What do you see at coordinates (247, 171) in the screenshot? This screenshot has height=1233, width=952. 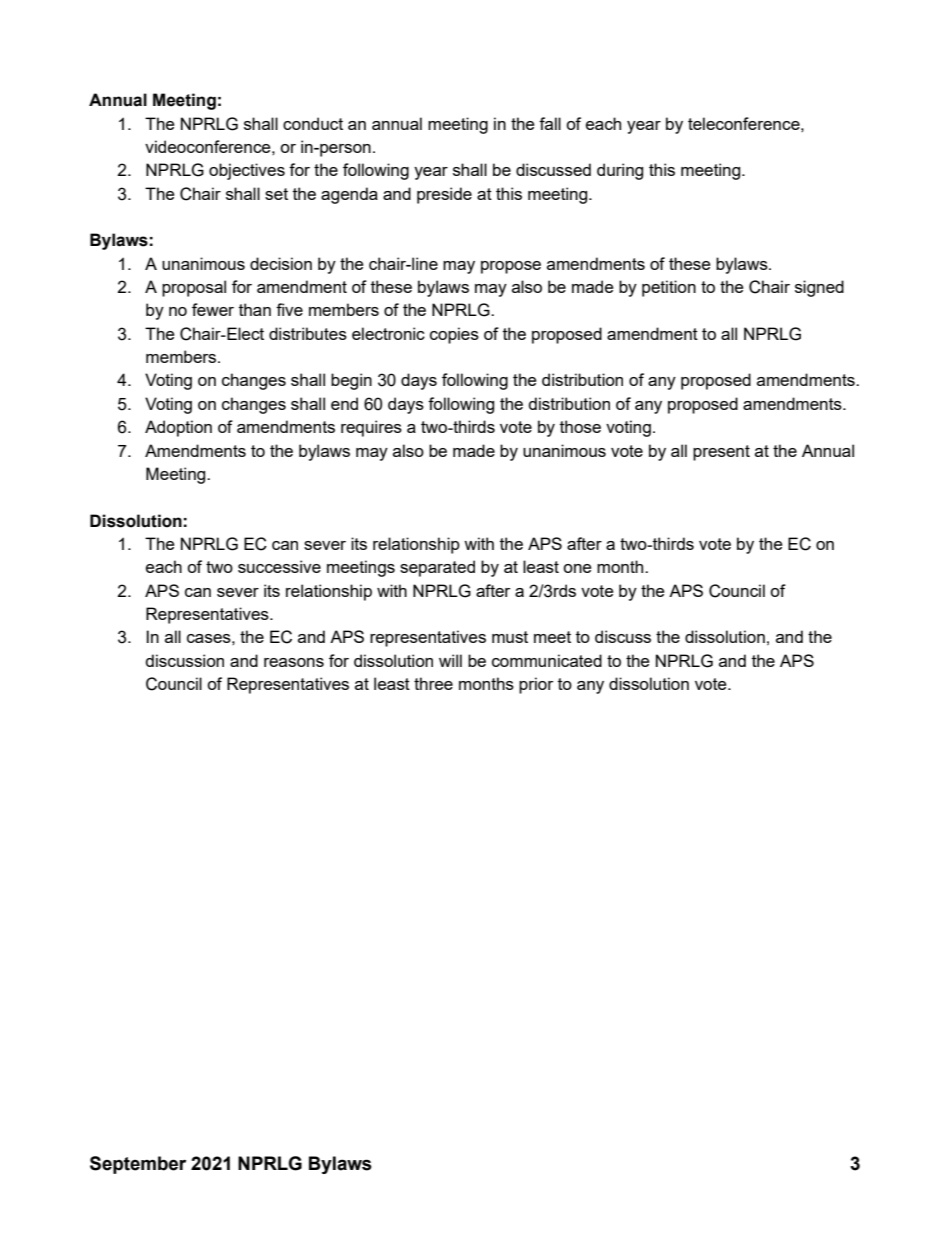 I see `objectives` at bounding box center [247, 171].
